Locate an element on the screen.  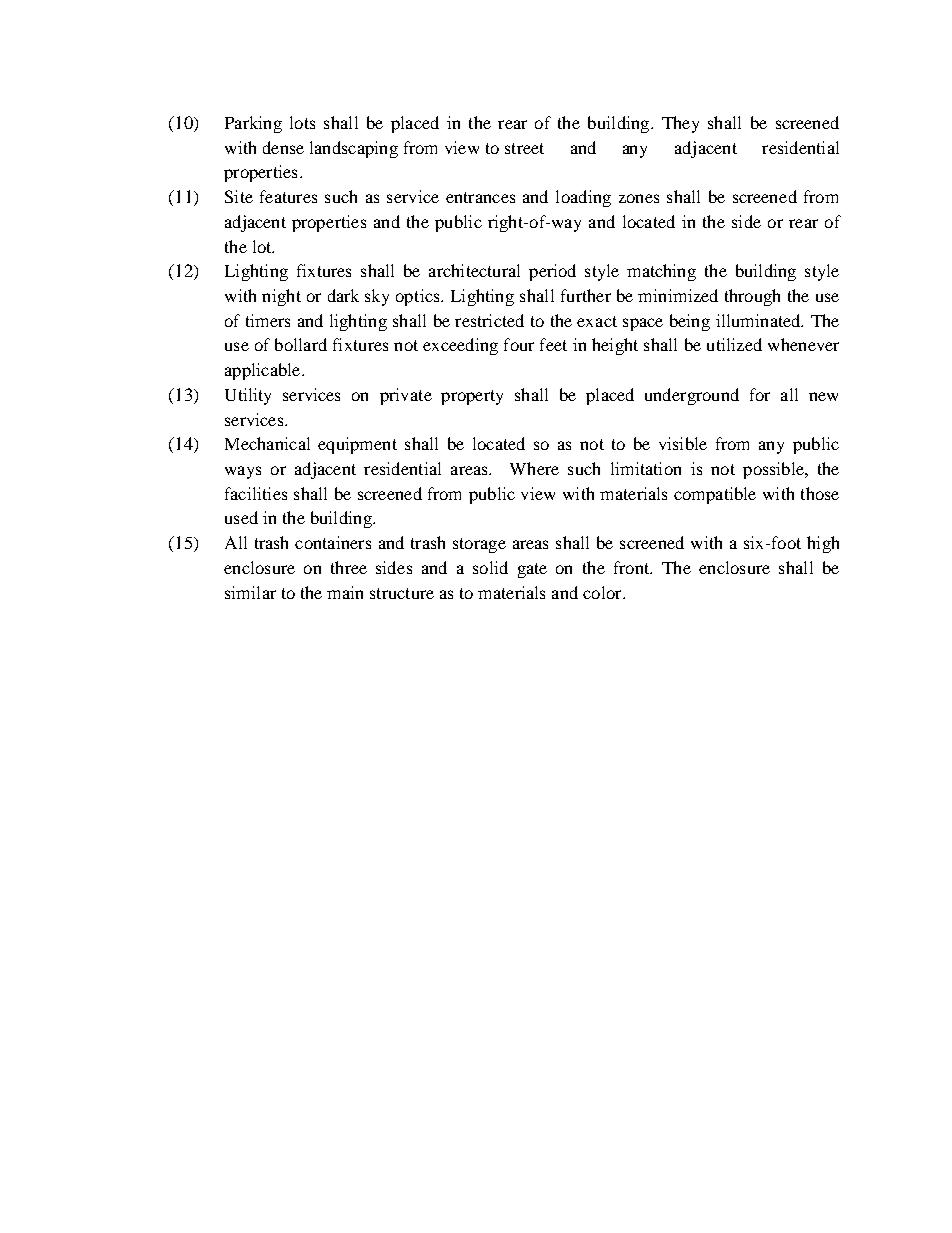
gate is located at coordinates (532, 570).
